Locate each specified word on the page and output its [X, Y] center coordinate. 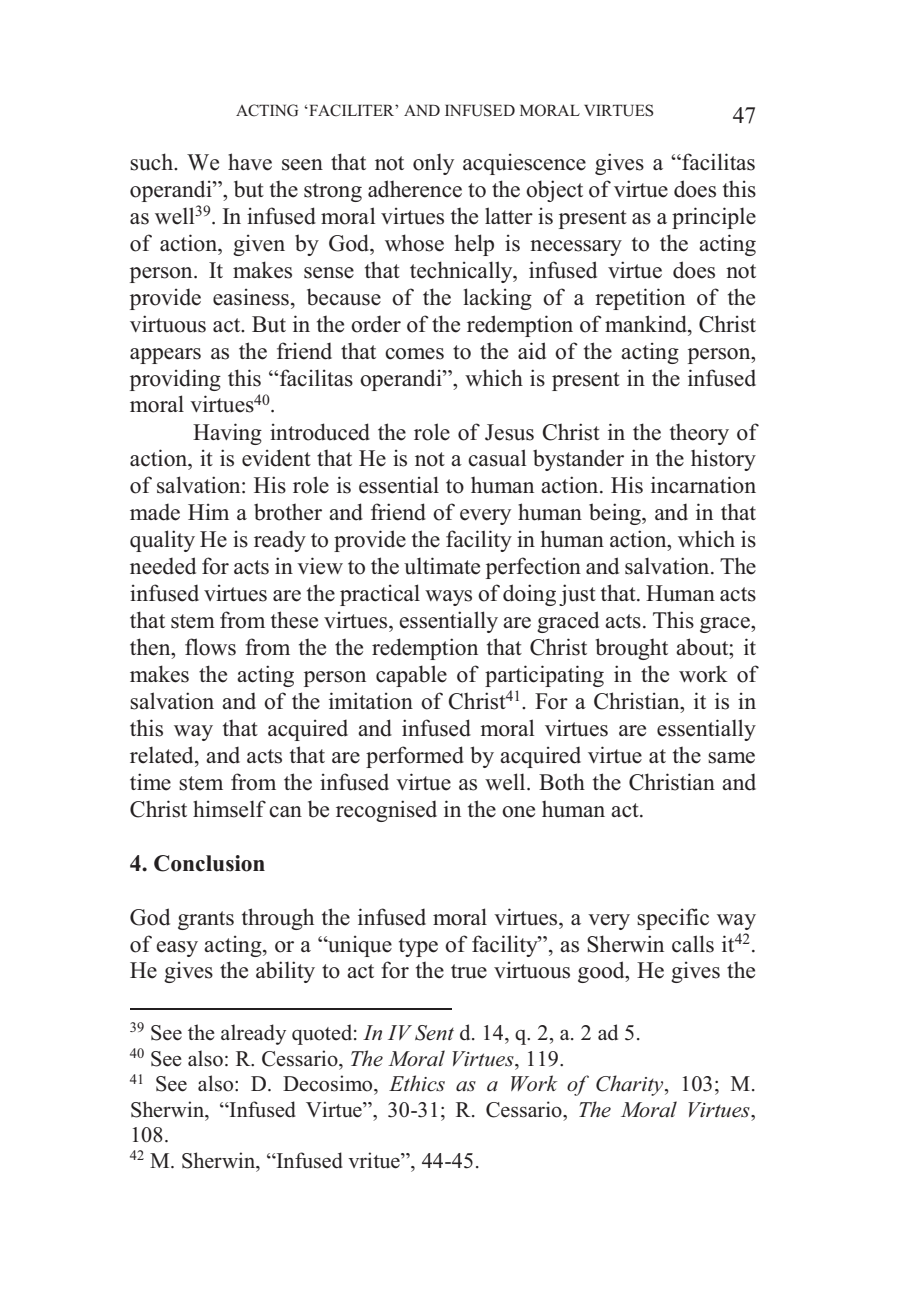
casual [497, 458]
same [731, 758]
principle [714, 218]
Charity [631, 1085]
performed [415, 757]
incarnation [703, 485]
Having [227, 434]
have [250, 162]
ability [285, 972]
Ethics [417, 1083]
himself [229, 809]
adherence [415, 189]
